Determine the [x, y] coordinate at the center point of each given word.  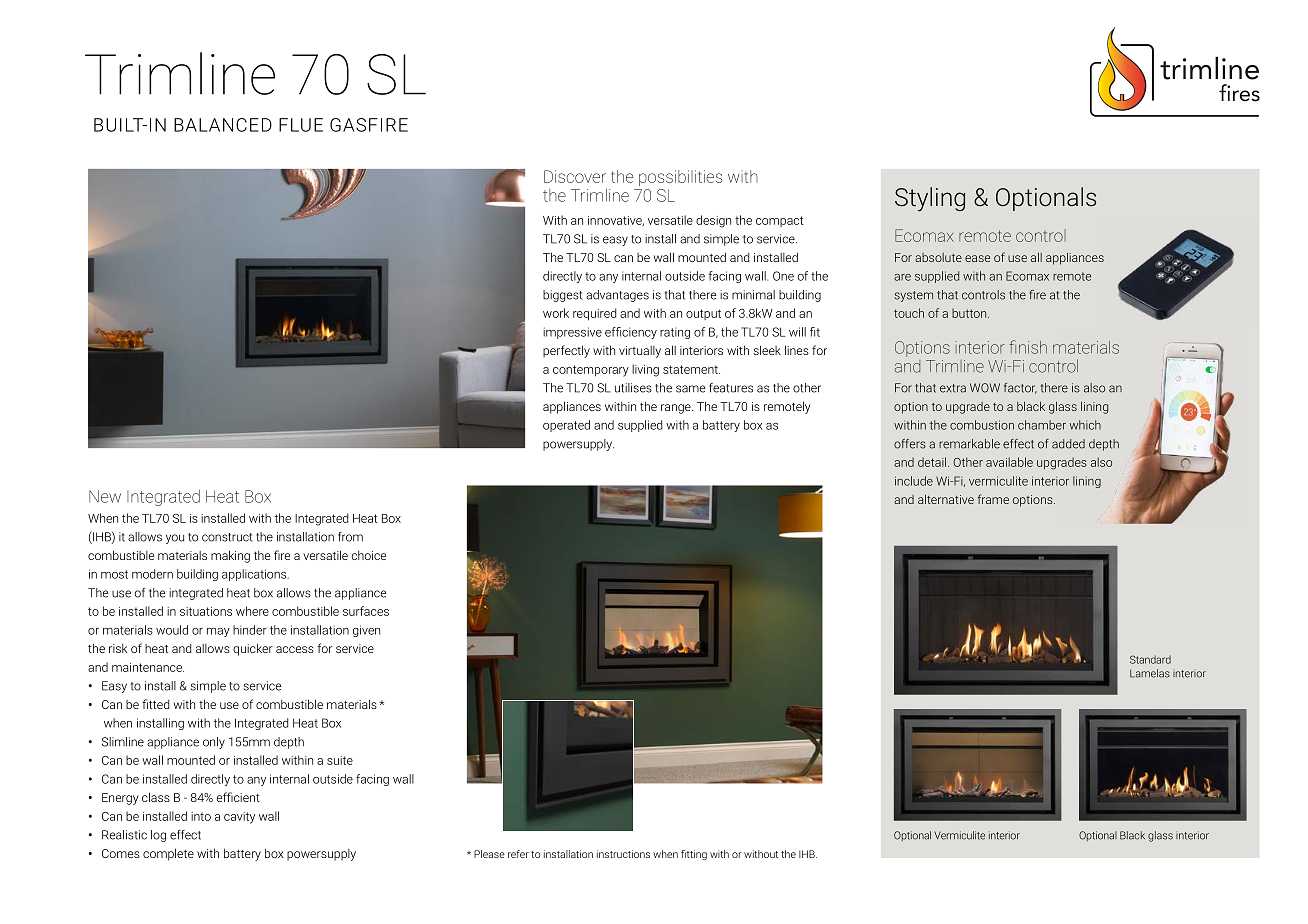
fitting [694, 855]
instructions [623, 854]
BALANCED [223, 125]
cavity [239, 818]
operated [566, 426]
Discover [575, 176]
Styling [930, 199]
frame [993, 499]
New [105, 496]
